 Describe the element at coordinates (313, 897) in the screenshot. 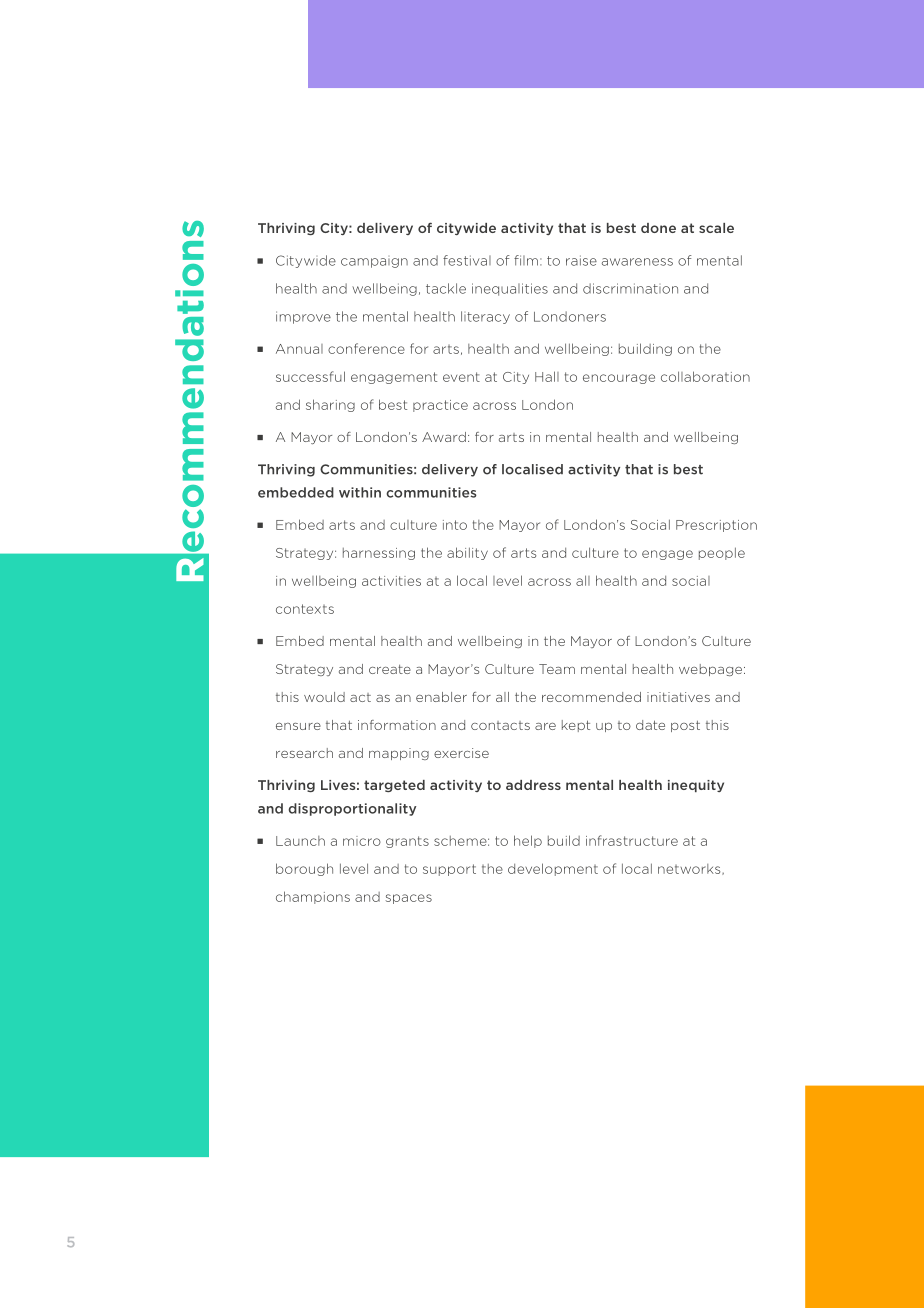

I see `champions` at that location.
